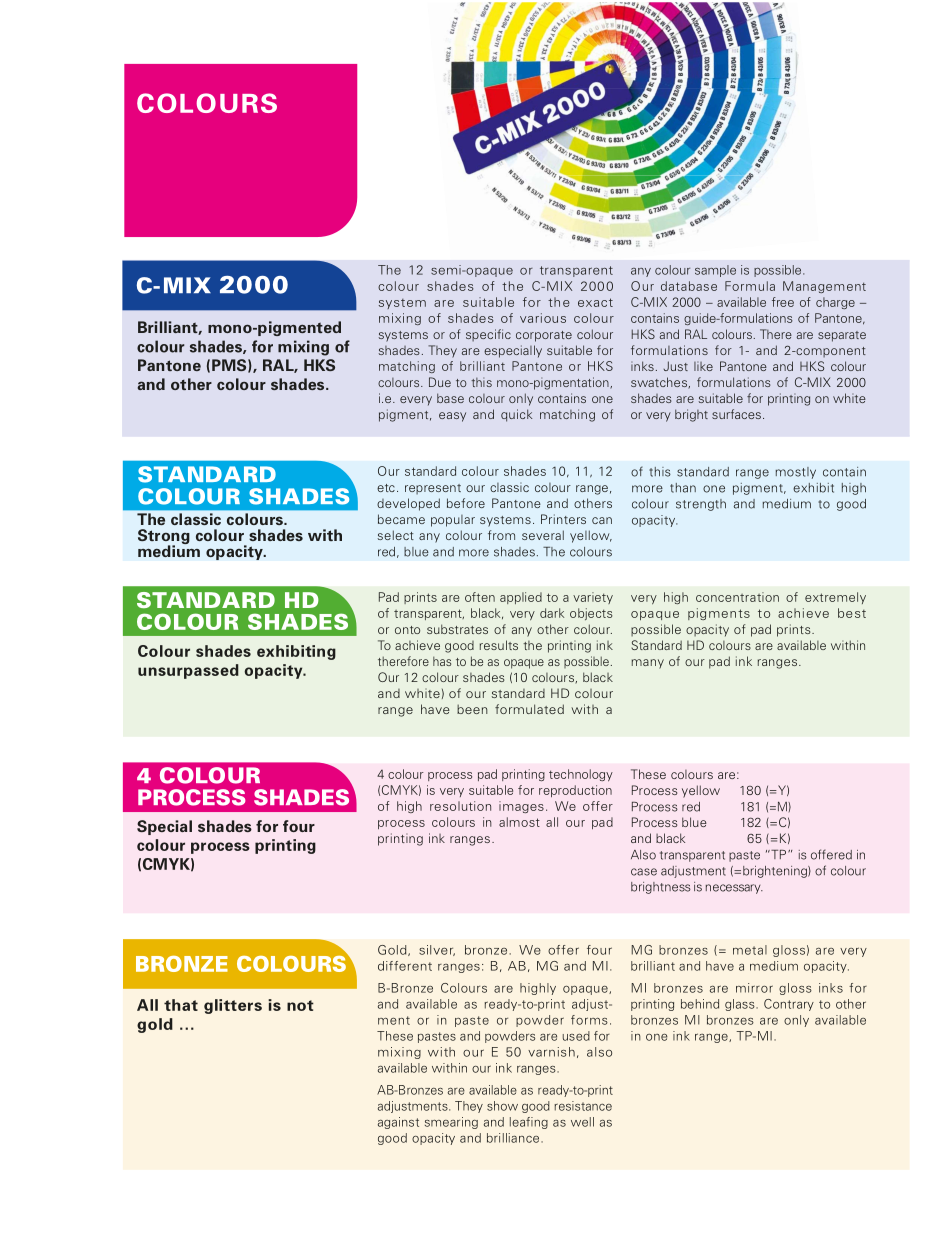 This screenshot has width=952, height=1233. I want to click on Contrary, so click(789, 1005).
